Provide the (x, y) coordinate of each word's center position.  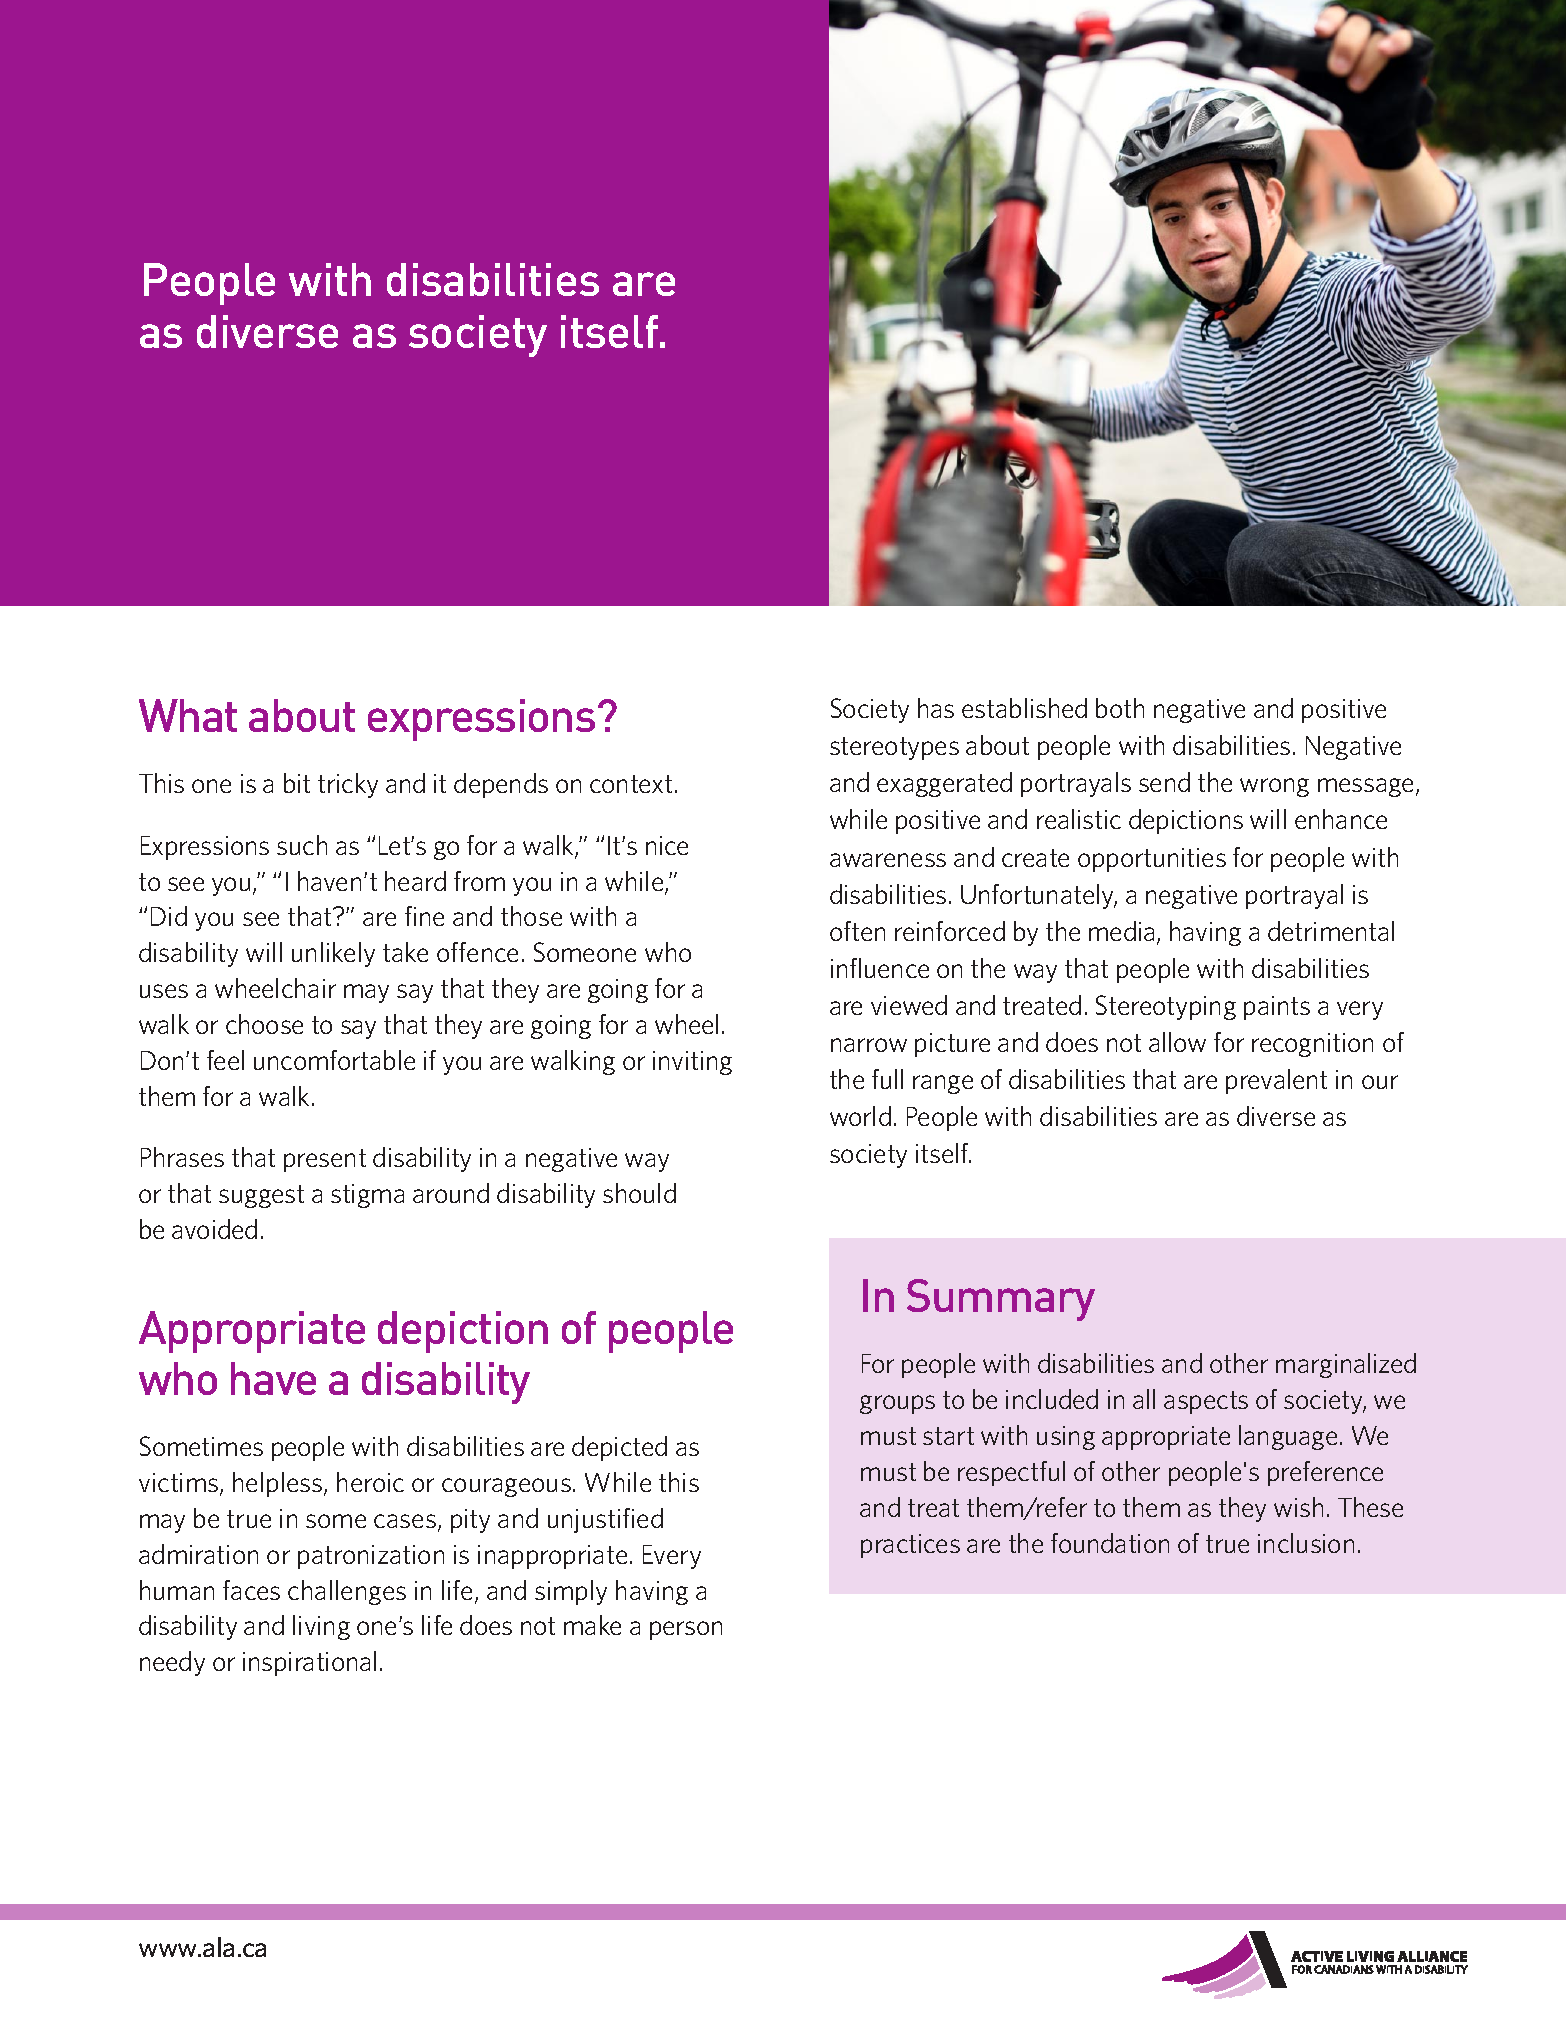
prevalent (1276, 1081)
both (1120, 708)
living (321, 1627)
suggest (261, 1196)
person (686, 1630)
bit (297, 783)
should (639, 1193)
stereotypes (894, 748)
